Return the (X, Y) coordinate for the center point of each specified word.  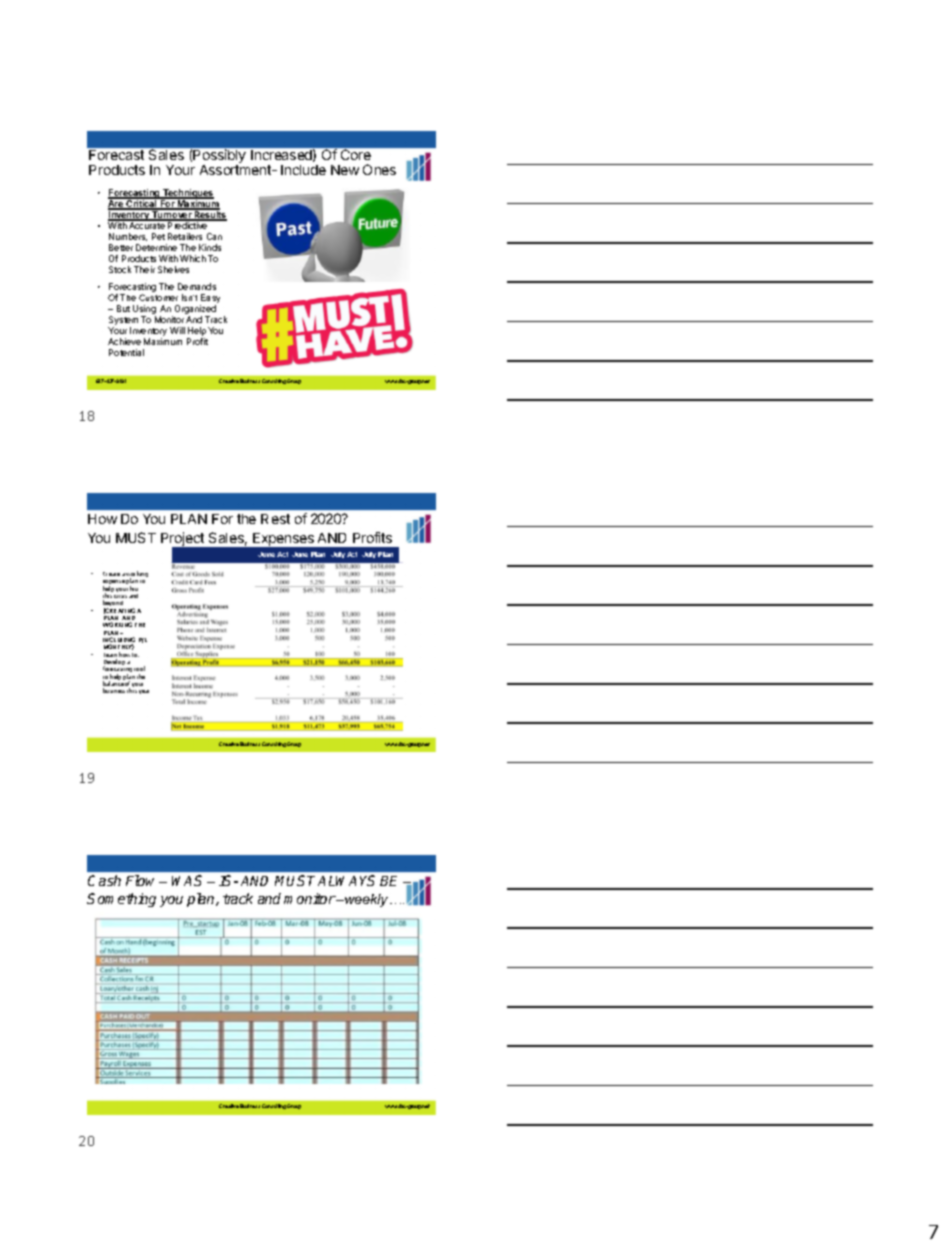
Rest (275, 519)
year (144, 692)
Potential (126, 352)
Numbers (128, 237)
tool (139, 668)
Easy (210, 300)
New (345, 170)
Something (121, 900)
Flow (140, 880)
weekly (367, 900)
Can (214, 236)
